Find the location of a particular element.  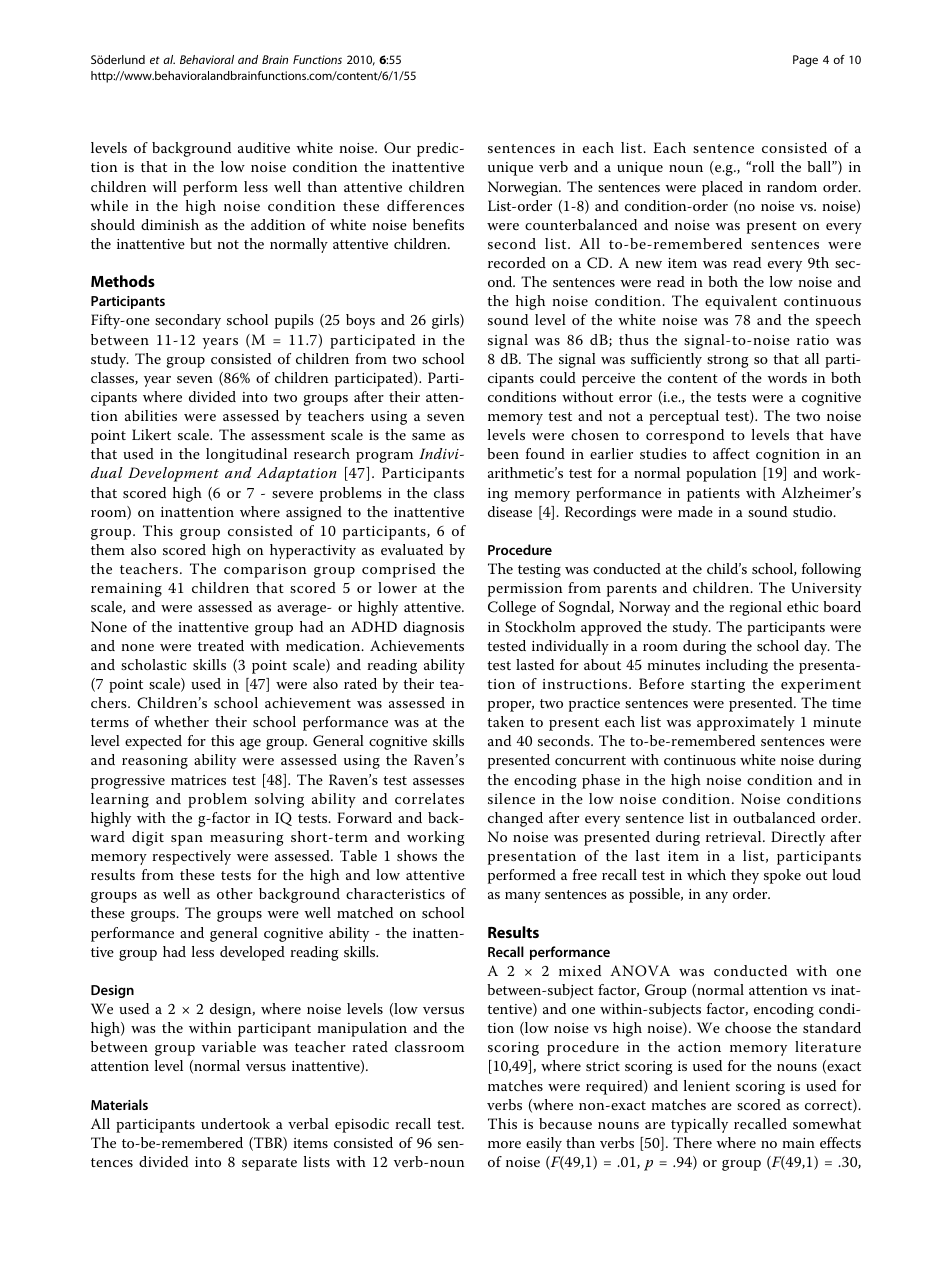

span is located at coordinates (187, 840).
